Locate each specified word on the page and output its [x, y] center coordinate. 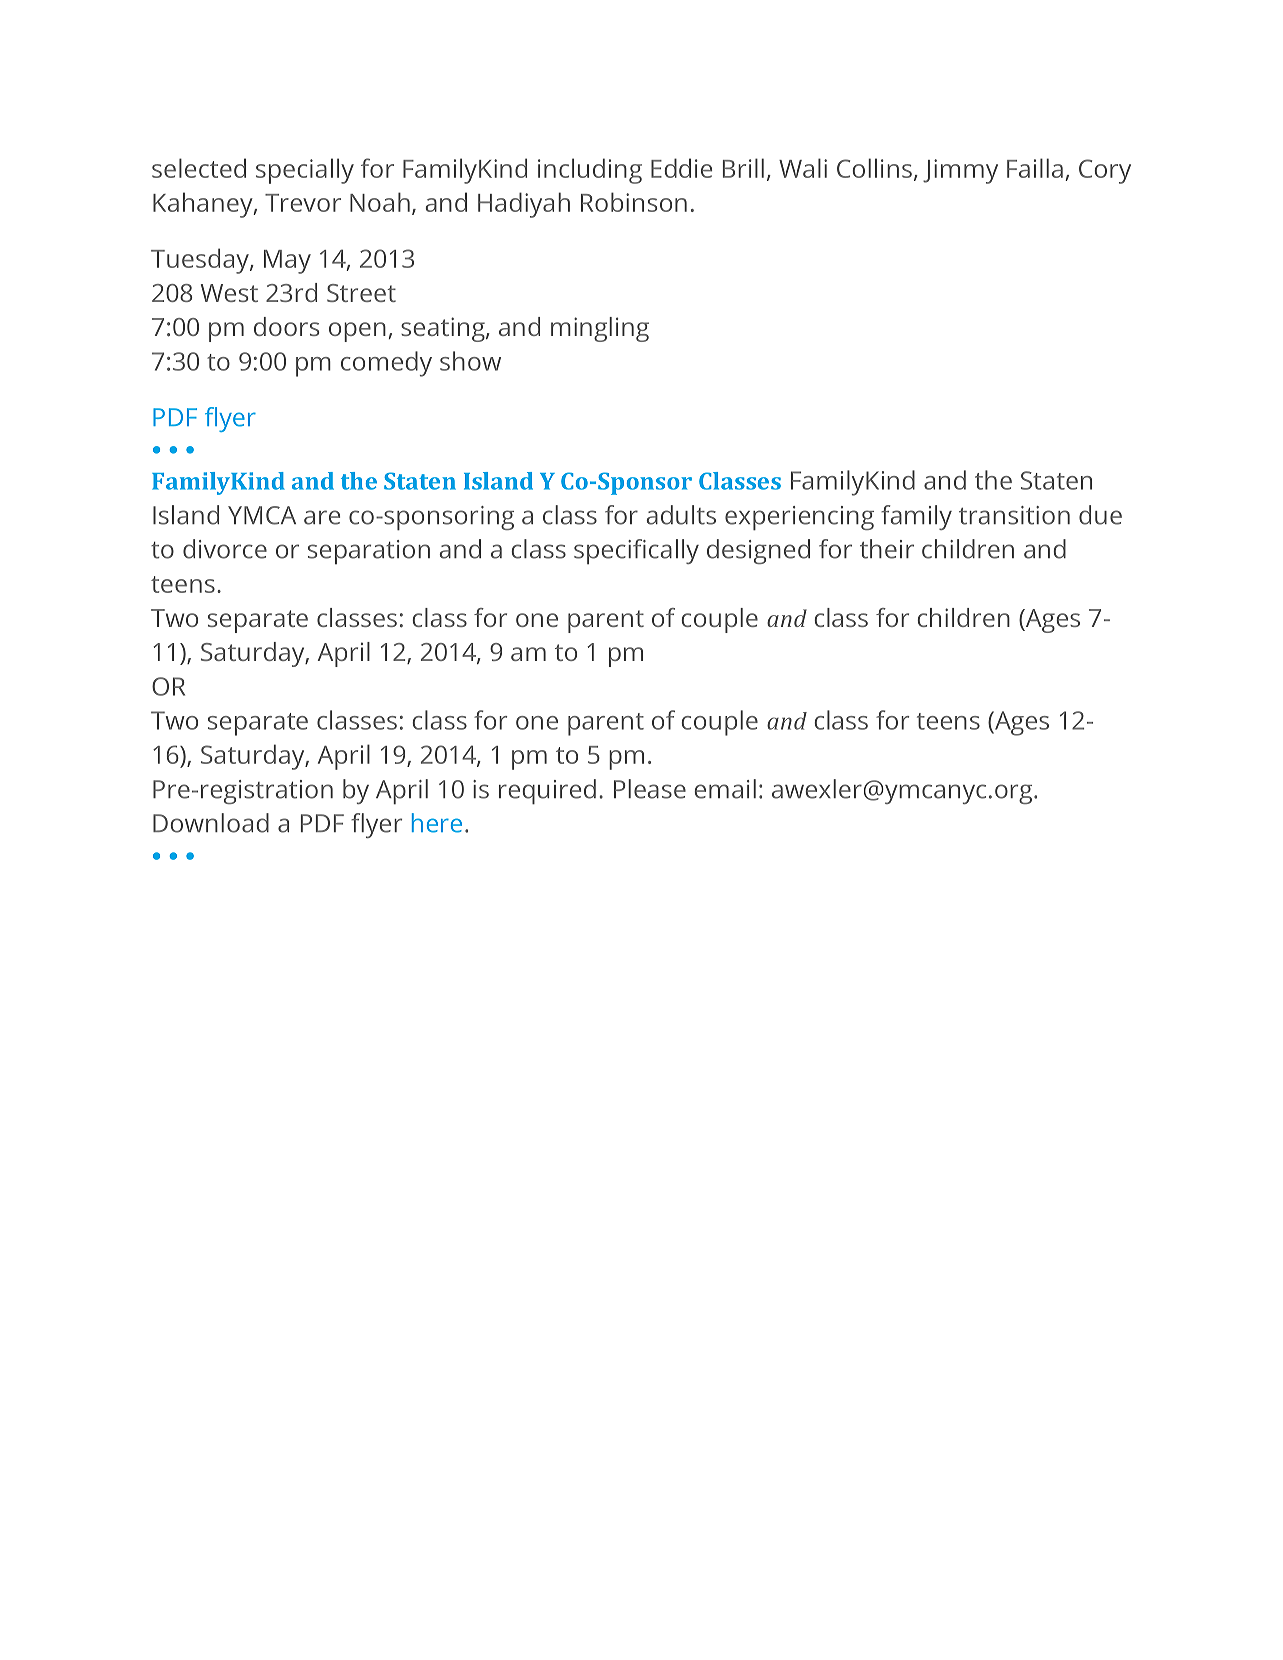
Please [650, 789]
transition [1014, 515]
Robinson [634, 202]
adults [681, 515]
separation [369, 552]
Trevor [303, 203]
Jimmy [960, 171]
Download [211, 823]
